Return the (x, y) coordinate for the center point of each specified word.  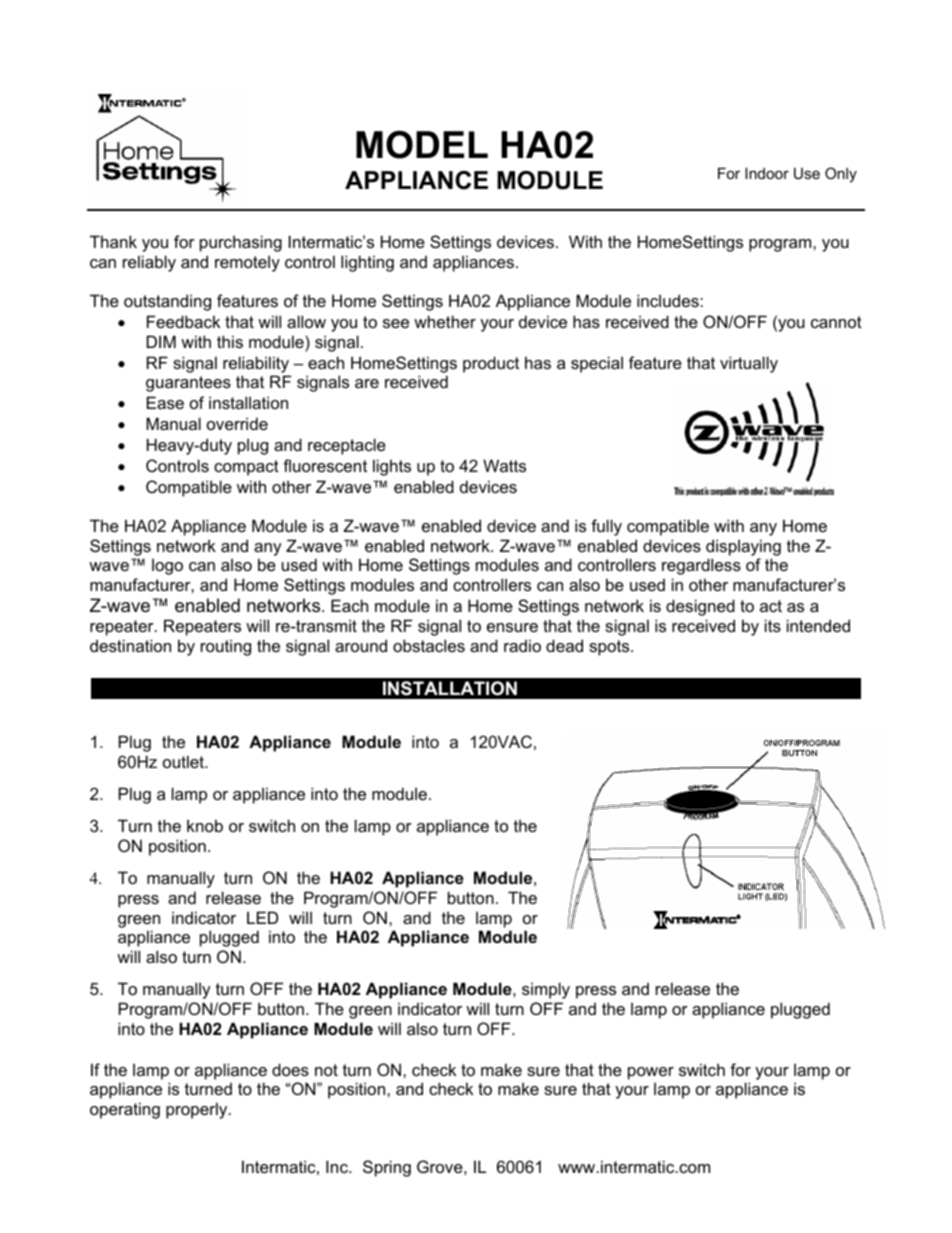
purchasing (241, 243)
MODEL (422, 145)
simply (546, 990)
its (773, 625)
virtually (749, 364)
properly (198, 1110)
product (491, 364)
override (237, 423)
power (651, 1073)
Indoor (767, 173)
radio (522, 645)
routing (226, 647)
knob (205, 825)
